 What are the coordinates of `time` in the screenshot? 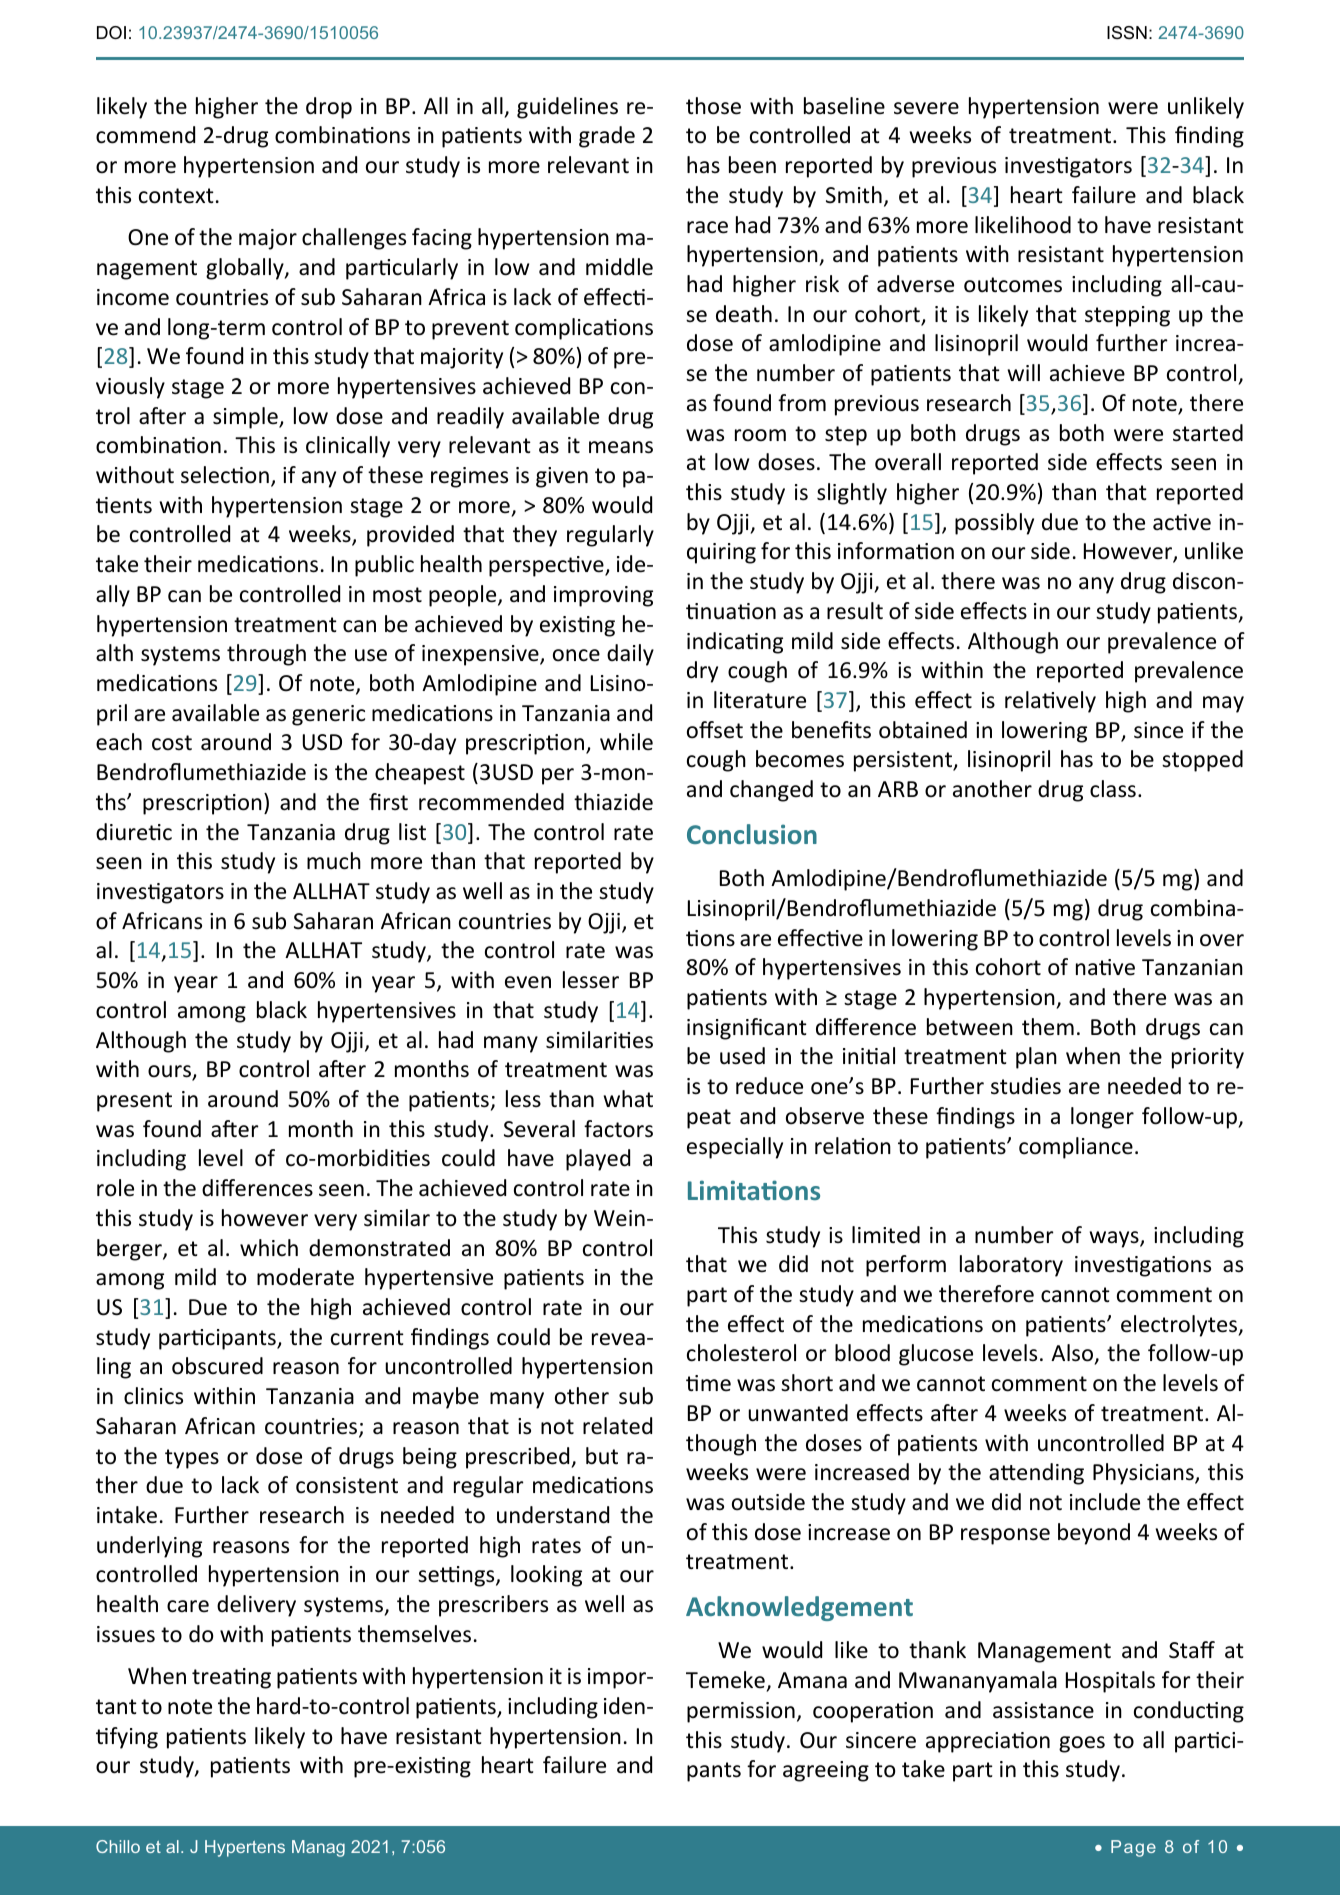 It's located at (708, 1383).
